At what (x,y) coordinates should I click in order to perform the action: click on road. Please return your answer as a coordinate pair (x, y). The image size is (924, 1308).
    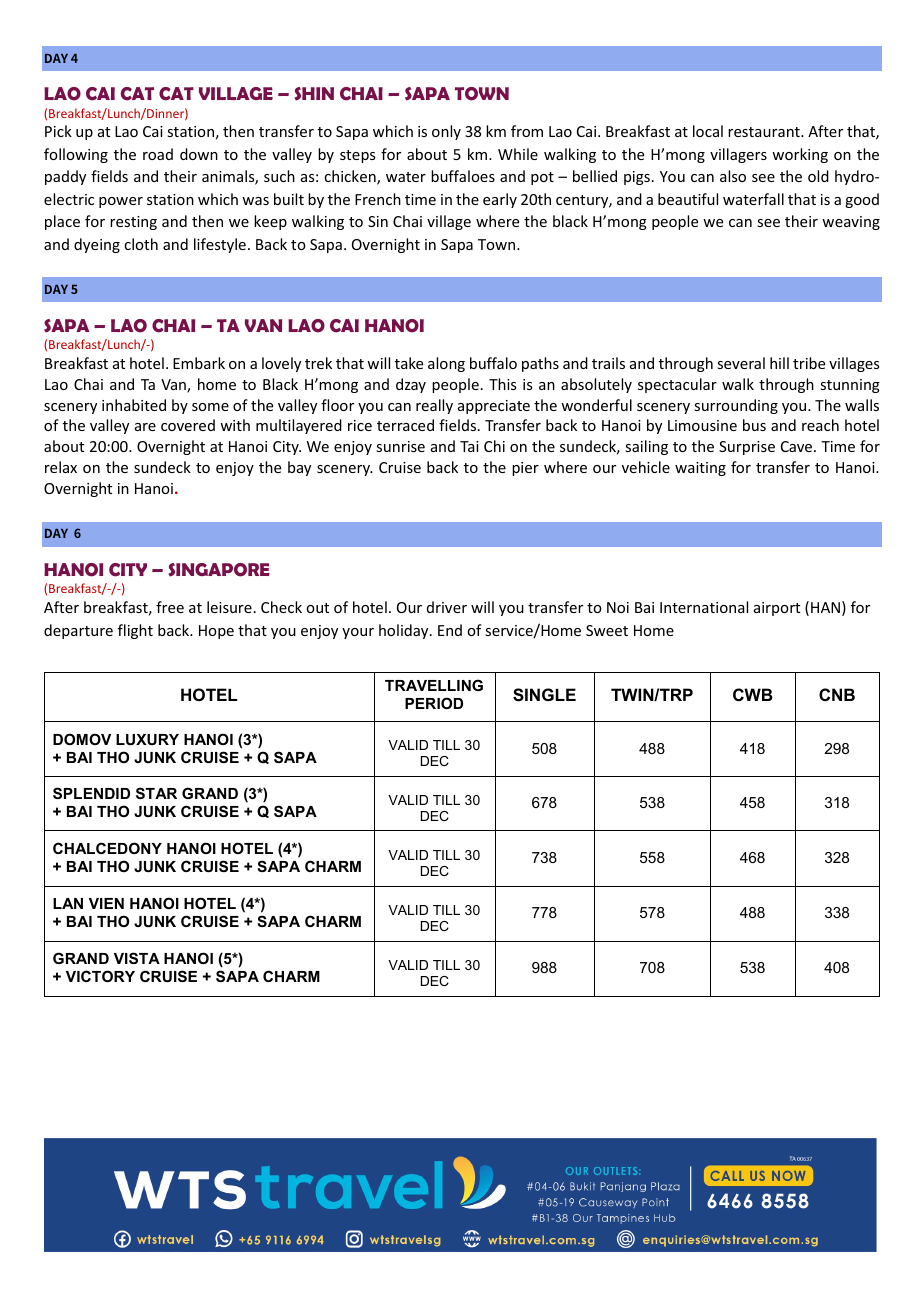
    Looking at the image, I should click on (158, 154).
